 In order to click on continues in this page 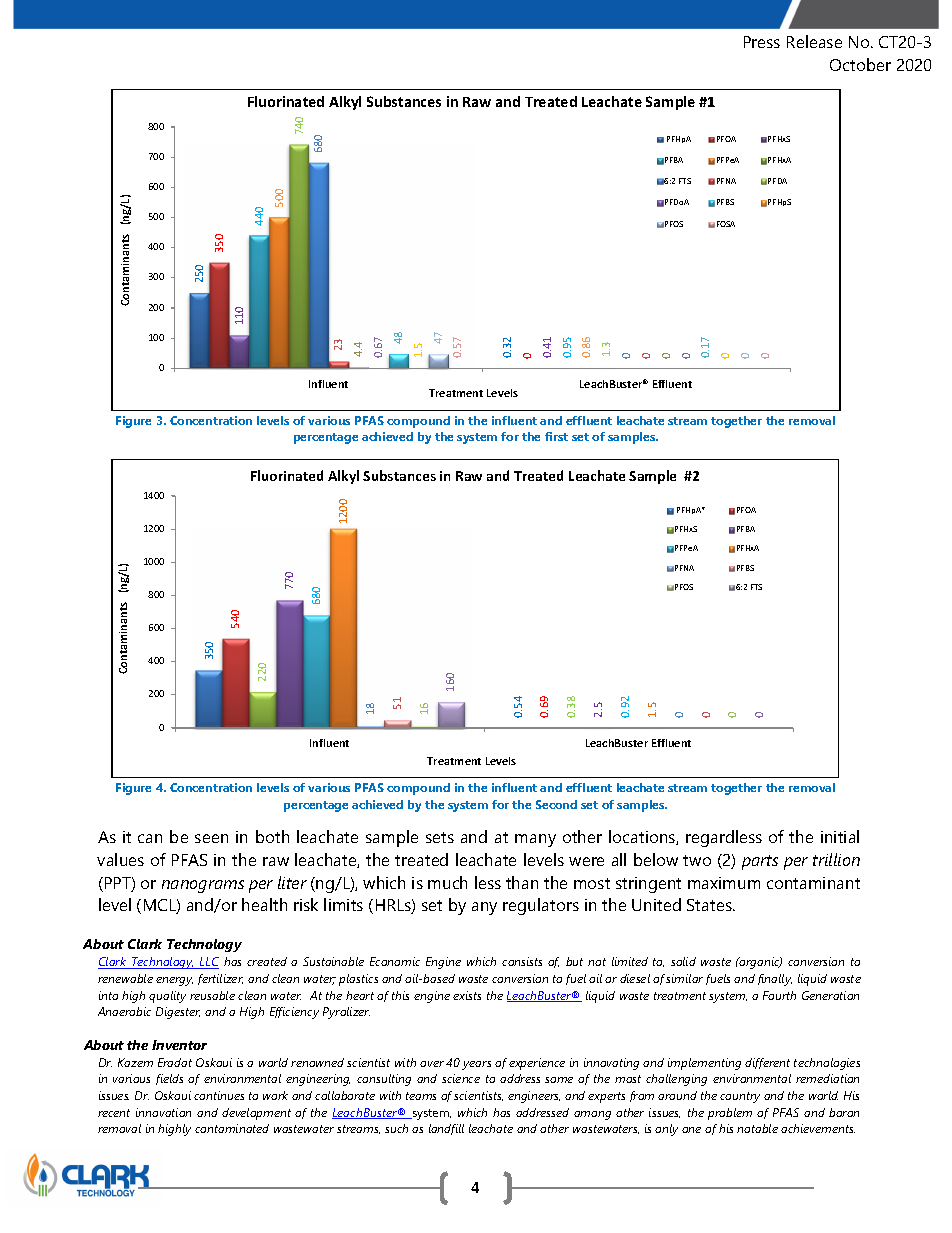, I will do `click(219, 1095)`.
